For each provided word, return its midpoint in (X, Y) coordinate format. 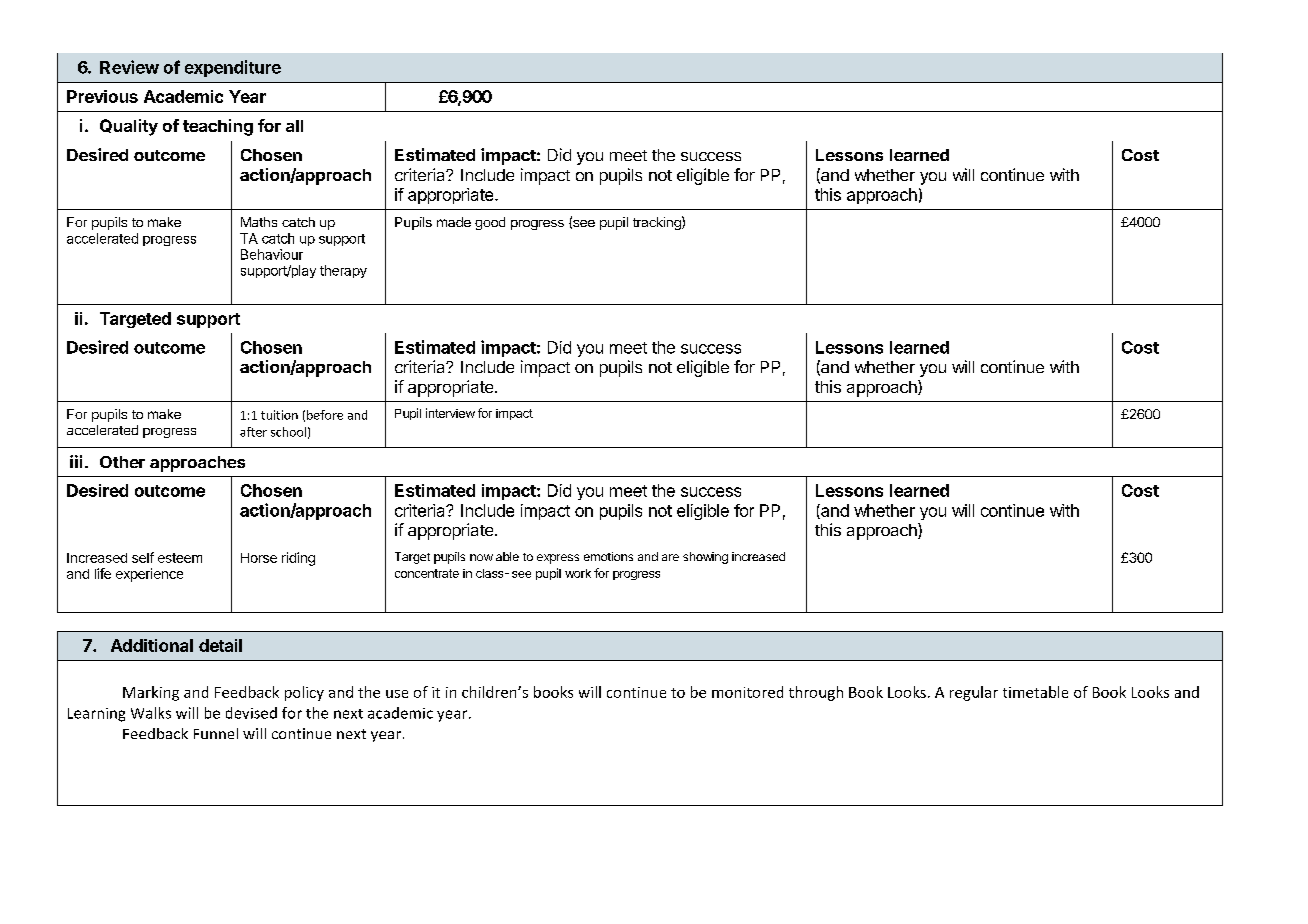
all (294, 126)
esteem (180, 558)
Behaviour (272, 254)
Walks (151, 713)
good (490, 223)
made (454, 222)
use (397, 694)
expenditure (233, 68)
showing (705, 558)
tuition (279, 415)
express (558, 559)
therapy (343, 271)
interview (450, 413)
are (670, 557)
